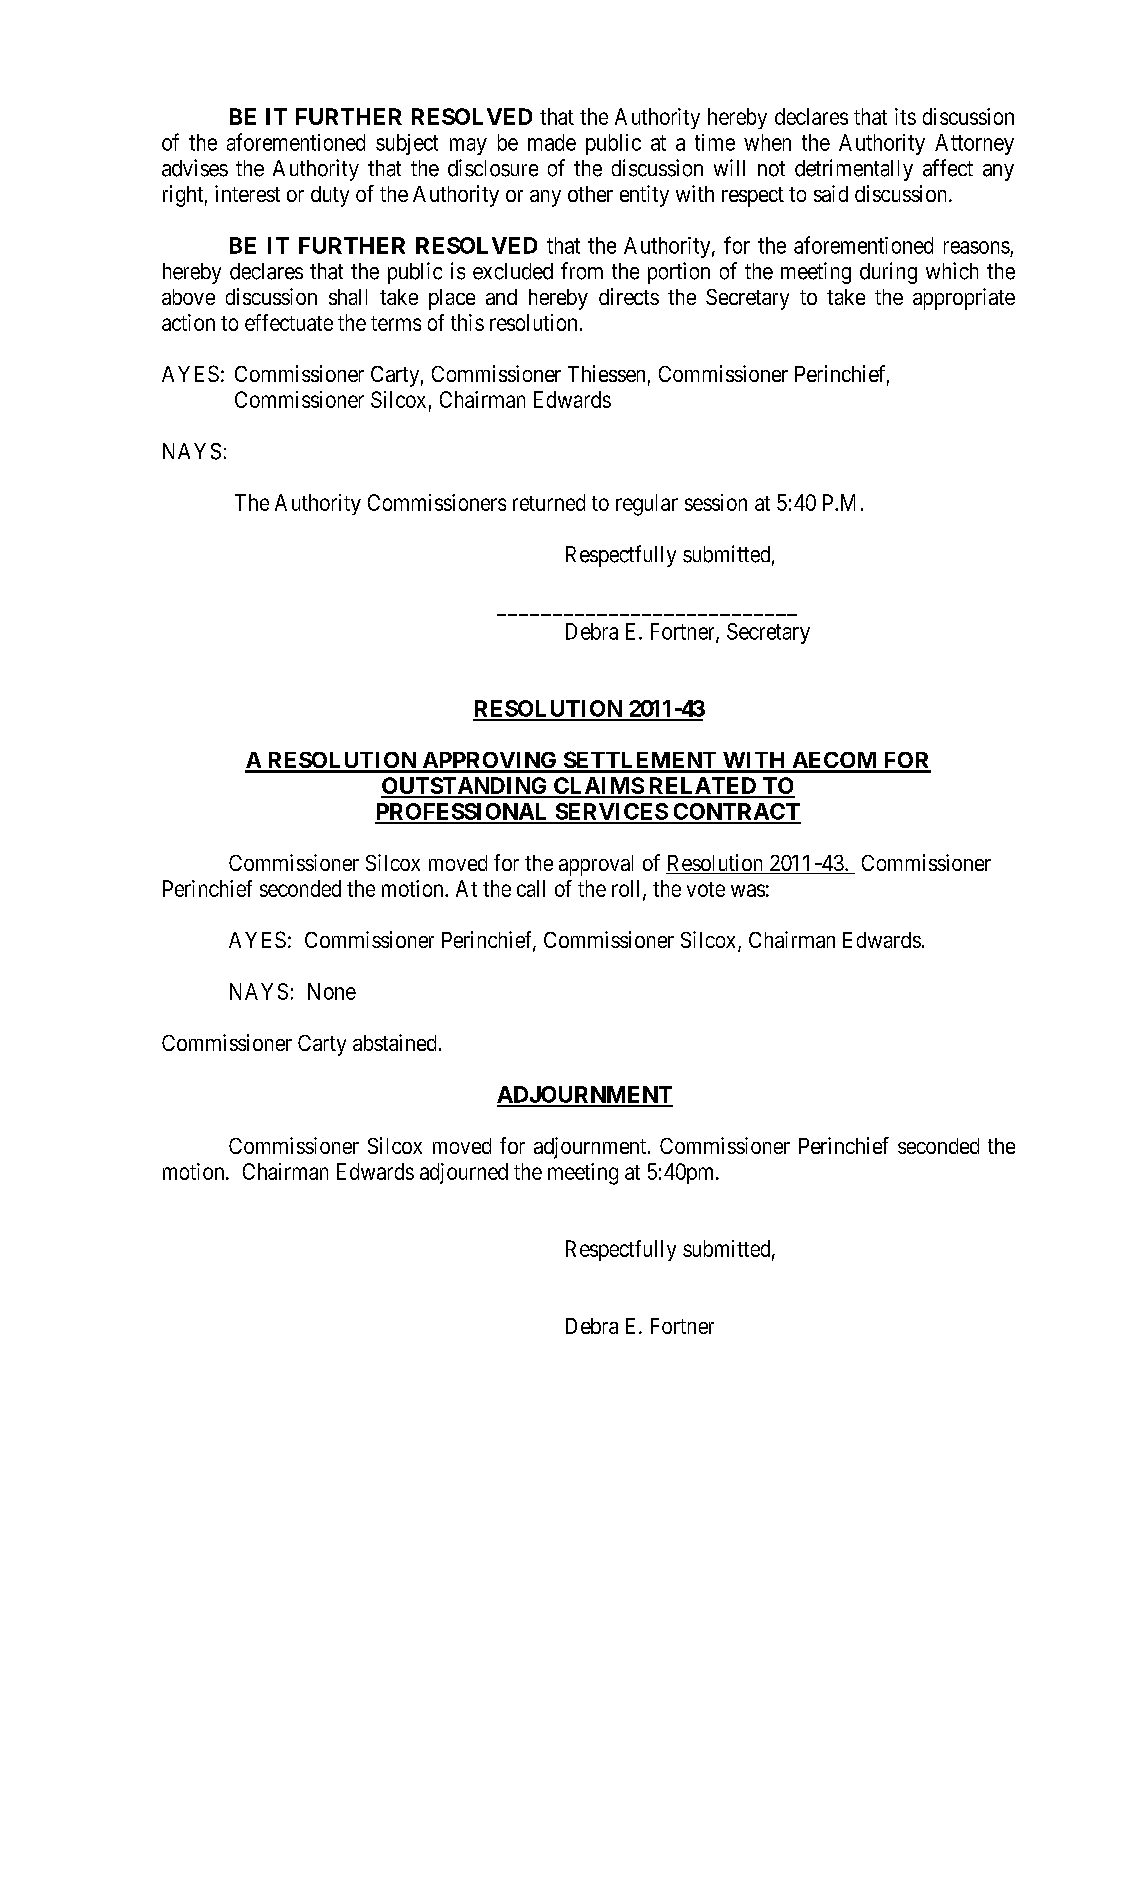 The image size is (1141, 1879). I want to click on approval, so click(596, 865).
